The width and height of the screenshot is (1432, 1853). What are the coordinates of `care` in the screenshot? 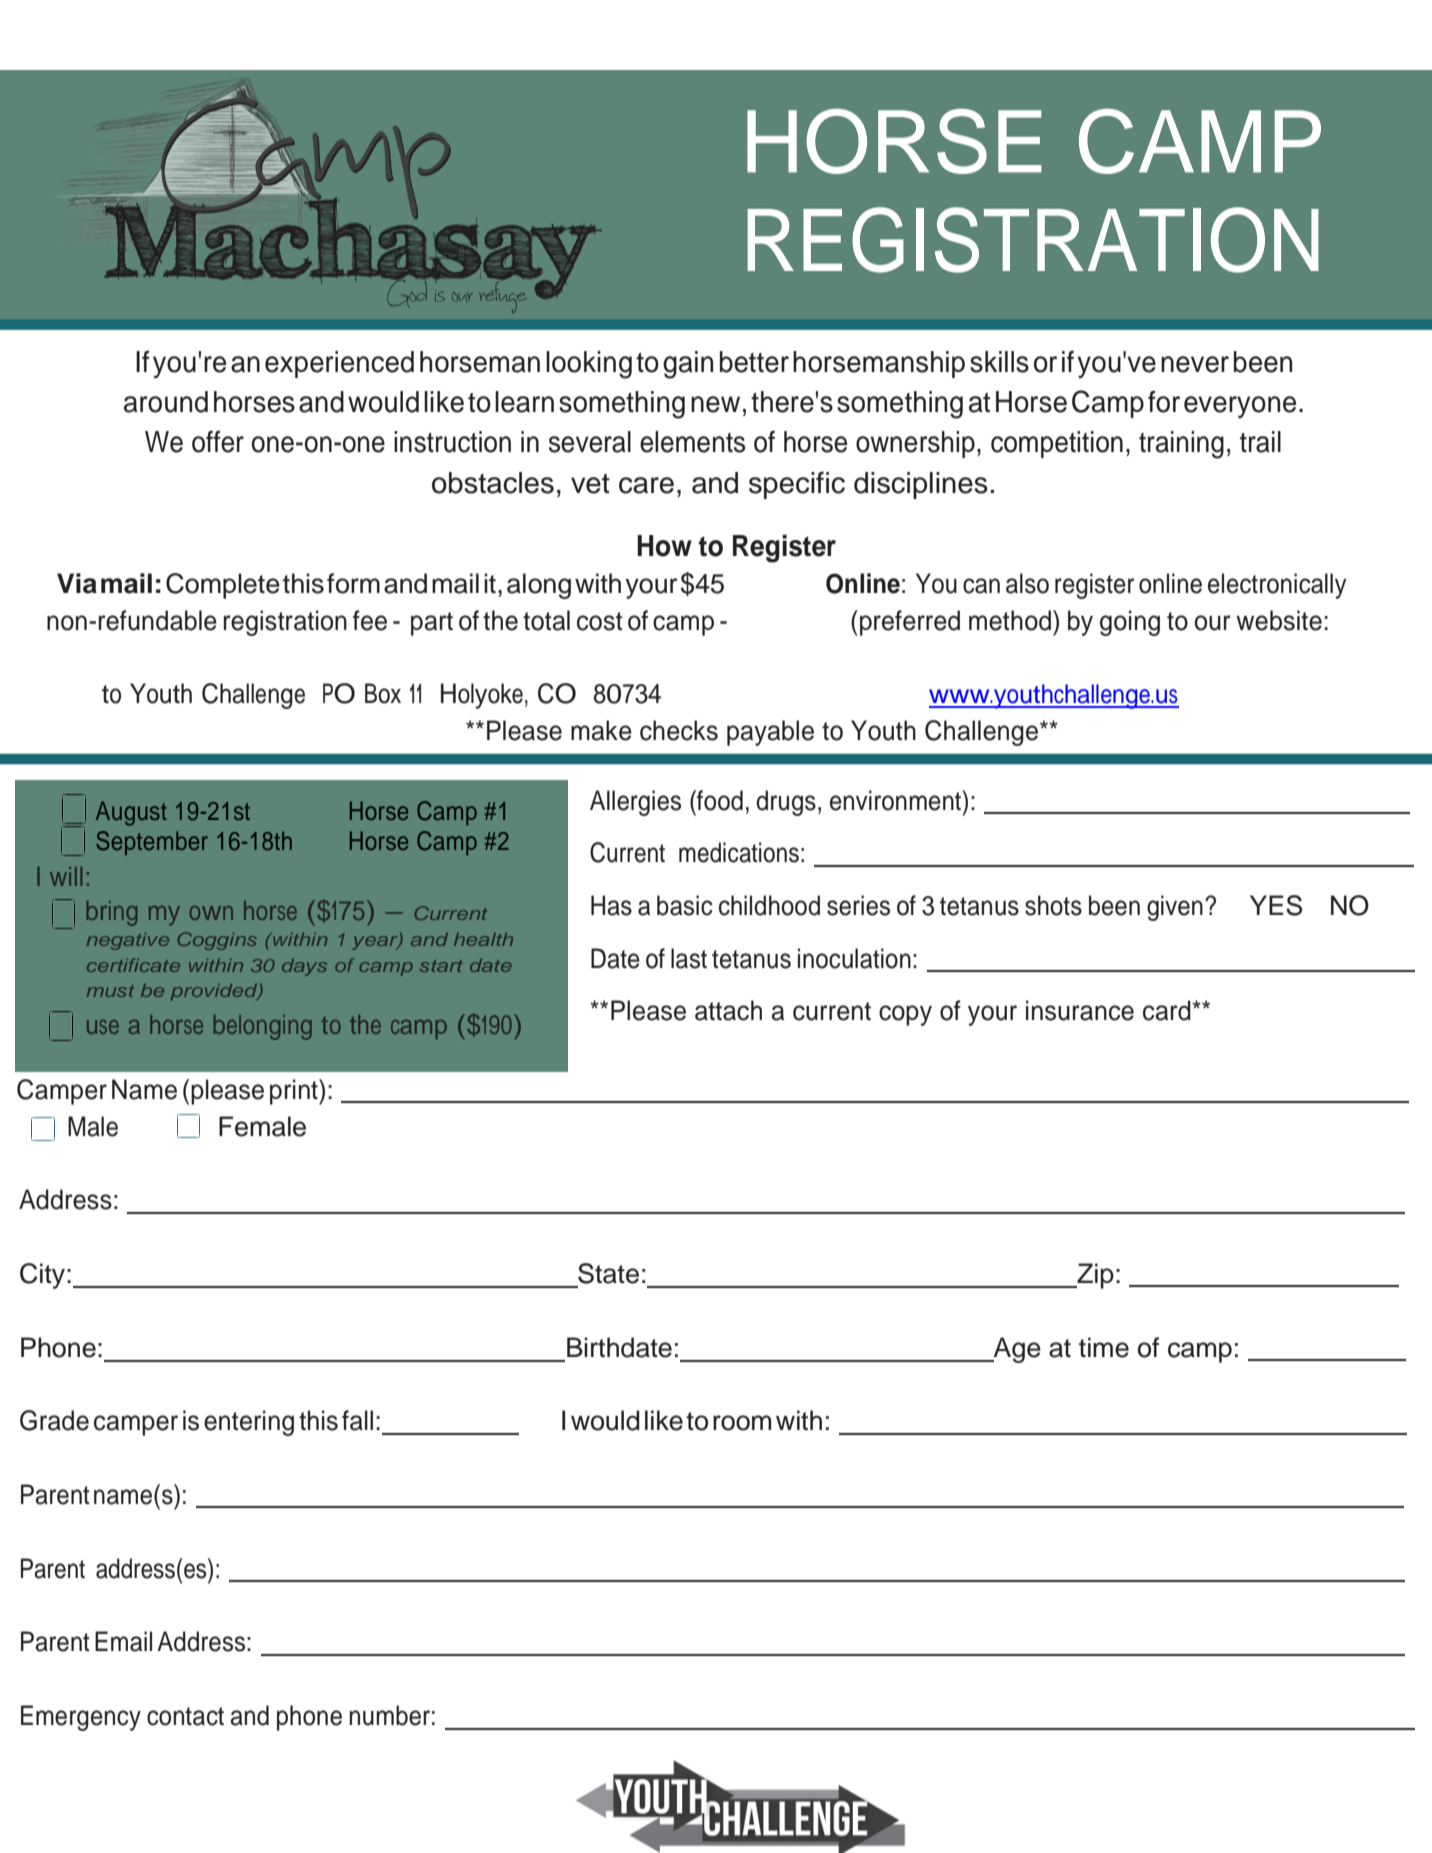 It's located at (646, 485).
